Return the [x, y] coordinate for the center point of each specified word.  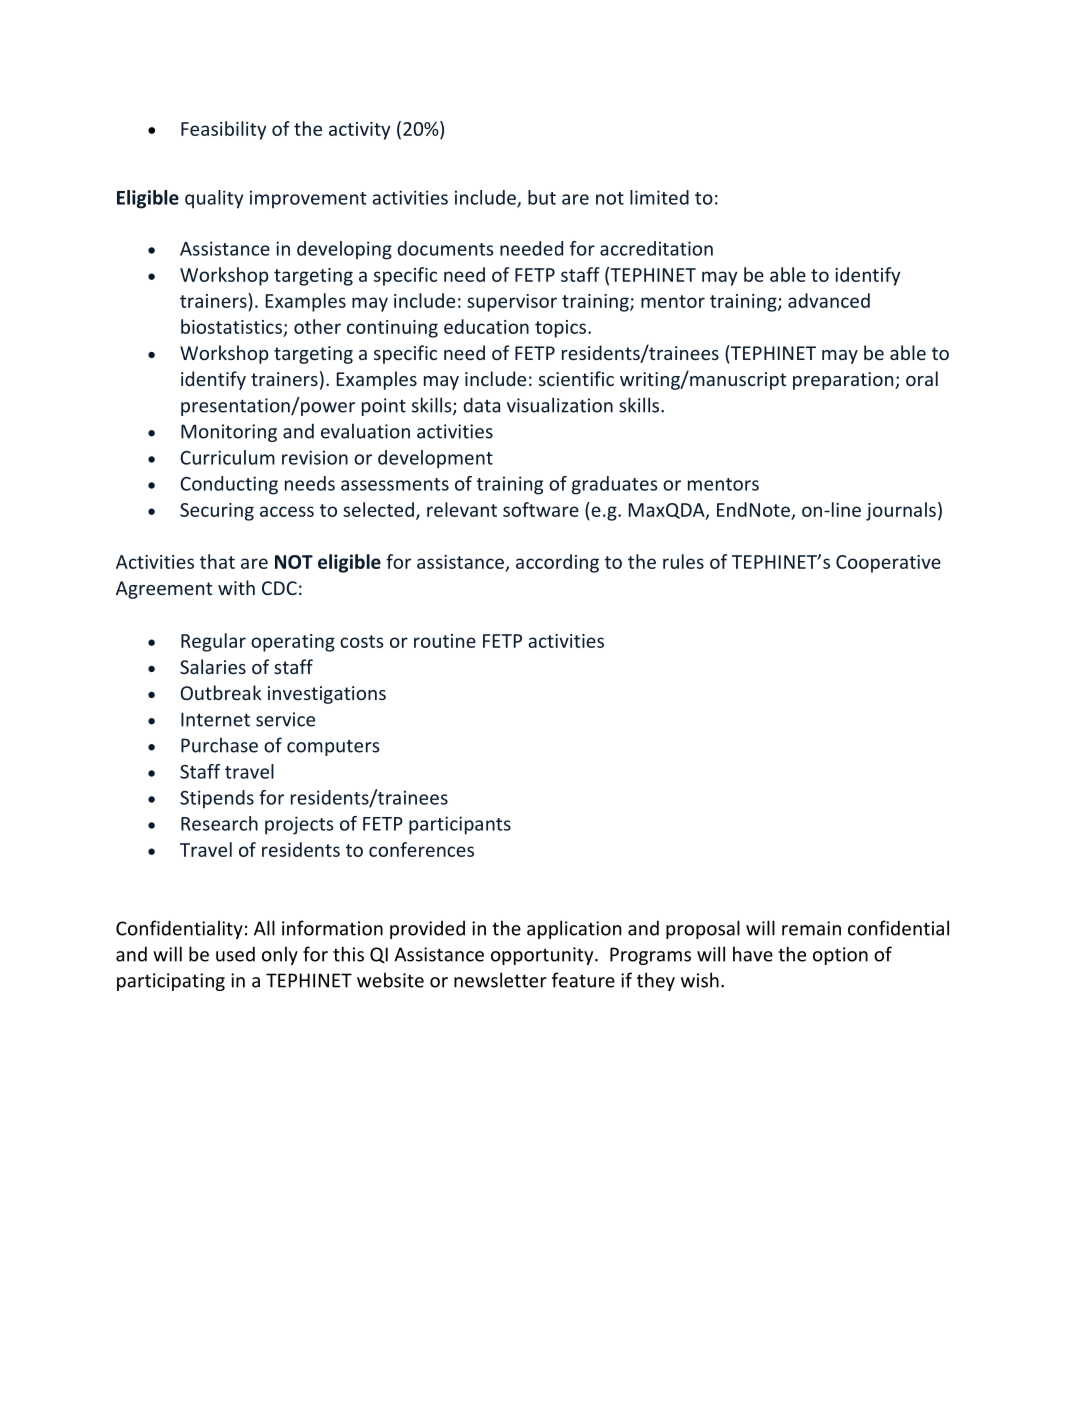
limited [659, 197]
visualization [560, 405]
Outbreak [221, 692]
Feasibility [223, 130]
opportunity [543, 956]
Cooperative [888, 564]
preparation [844, 381]
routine [445, 641]
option [840, 956]
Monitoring [229, 433]
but [542, 197]
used [235, 954]
